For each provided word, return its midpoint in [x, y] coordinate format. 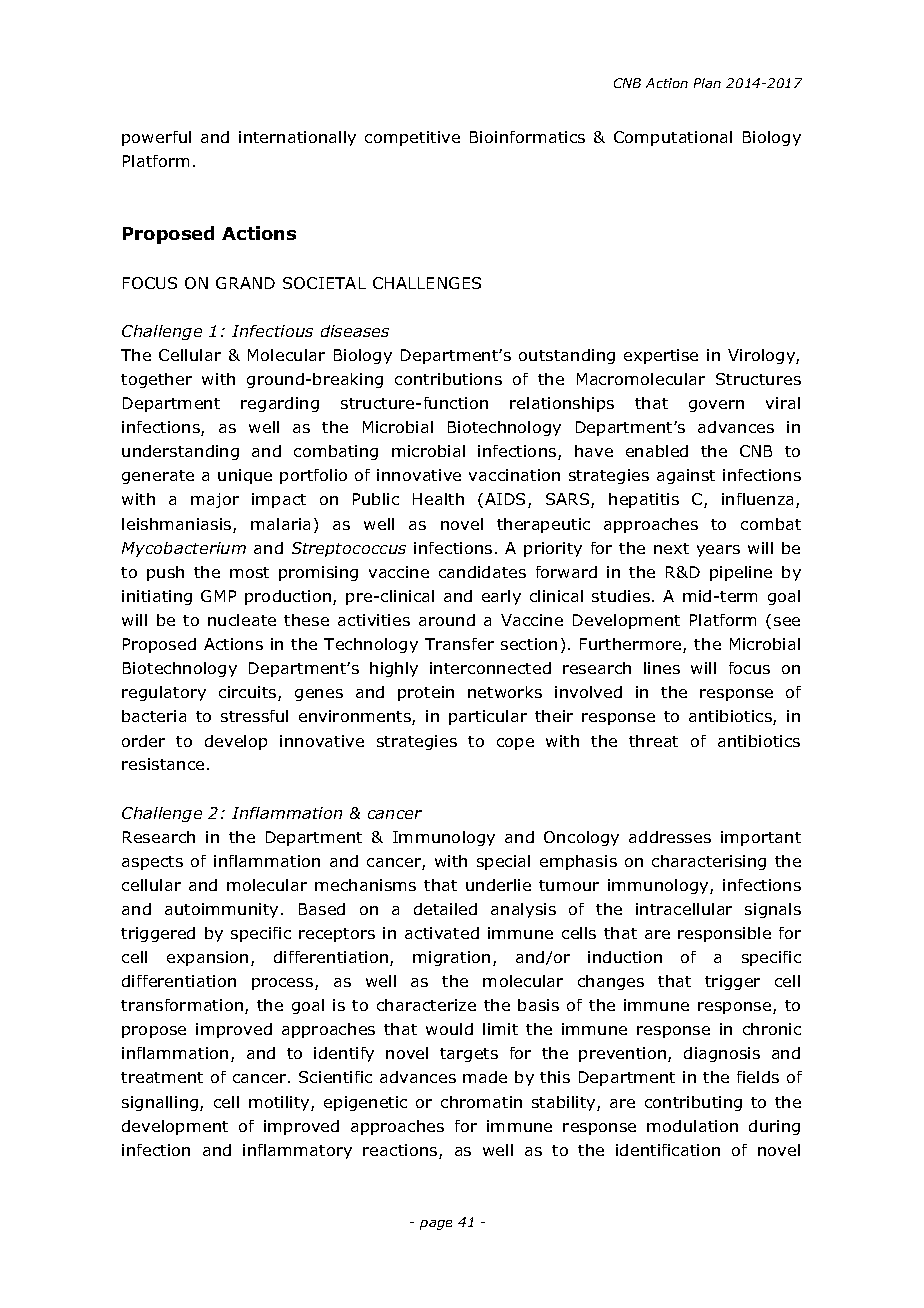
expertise [661, 356]
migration [451, 958]
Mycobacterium [184, 549]
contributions [448, 379]
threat [653, 741]
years [718, 551]
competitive [412, 138]
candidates [482, 572]
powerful [156, 138]
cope [515, 744]
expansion [207, 958]
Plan [707, 83]
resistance [163, 764]
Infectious [272, 331]
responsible [724, 934]
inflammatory [297, 1151]
